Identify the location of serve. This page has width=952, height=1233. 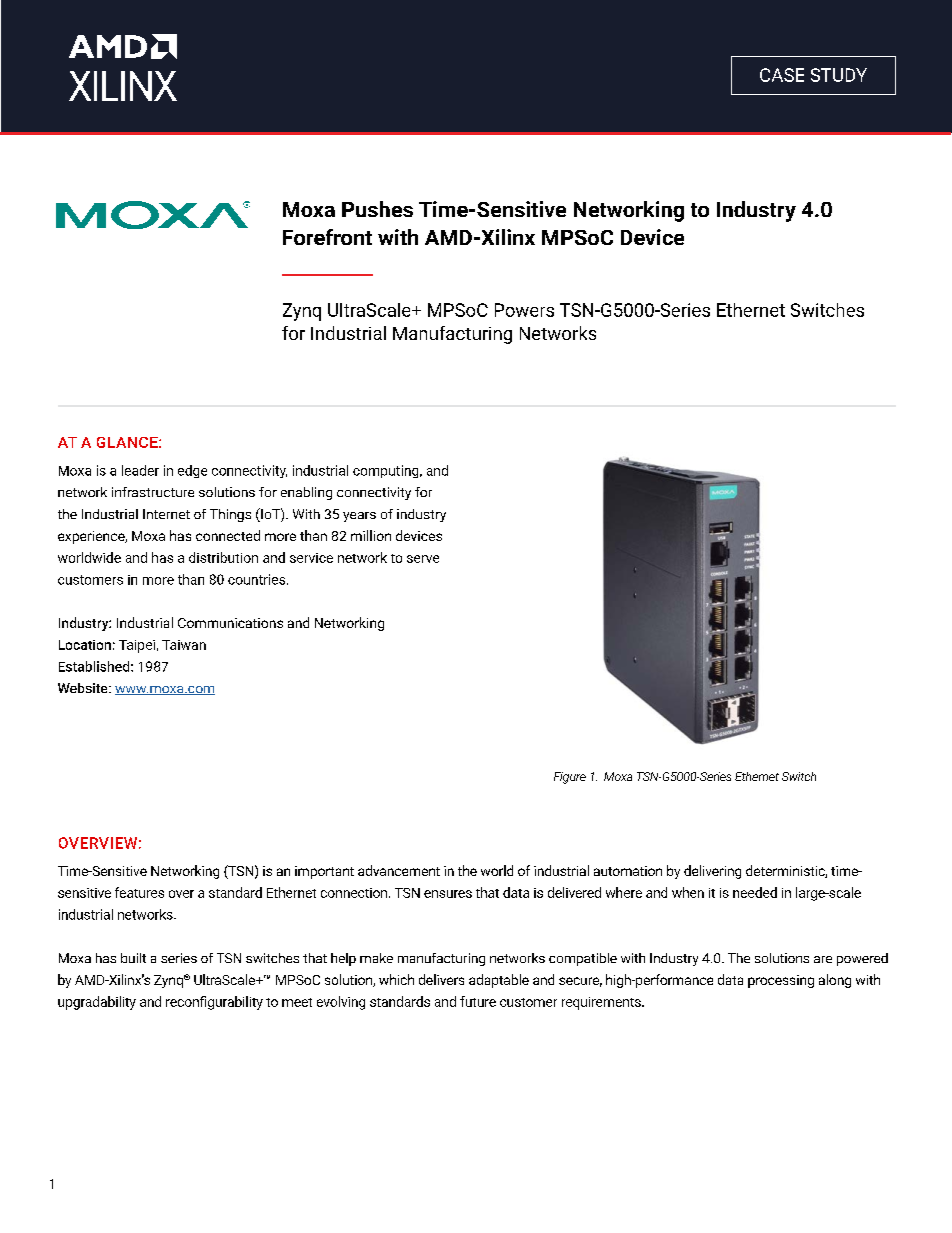
(423, 559).
